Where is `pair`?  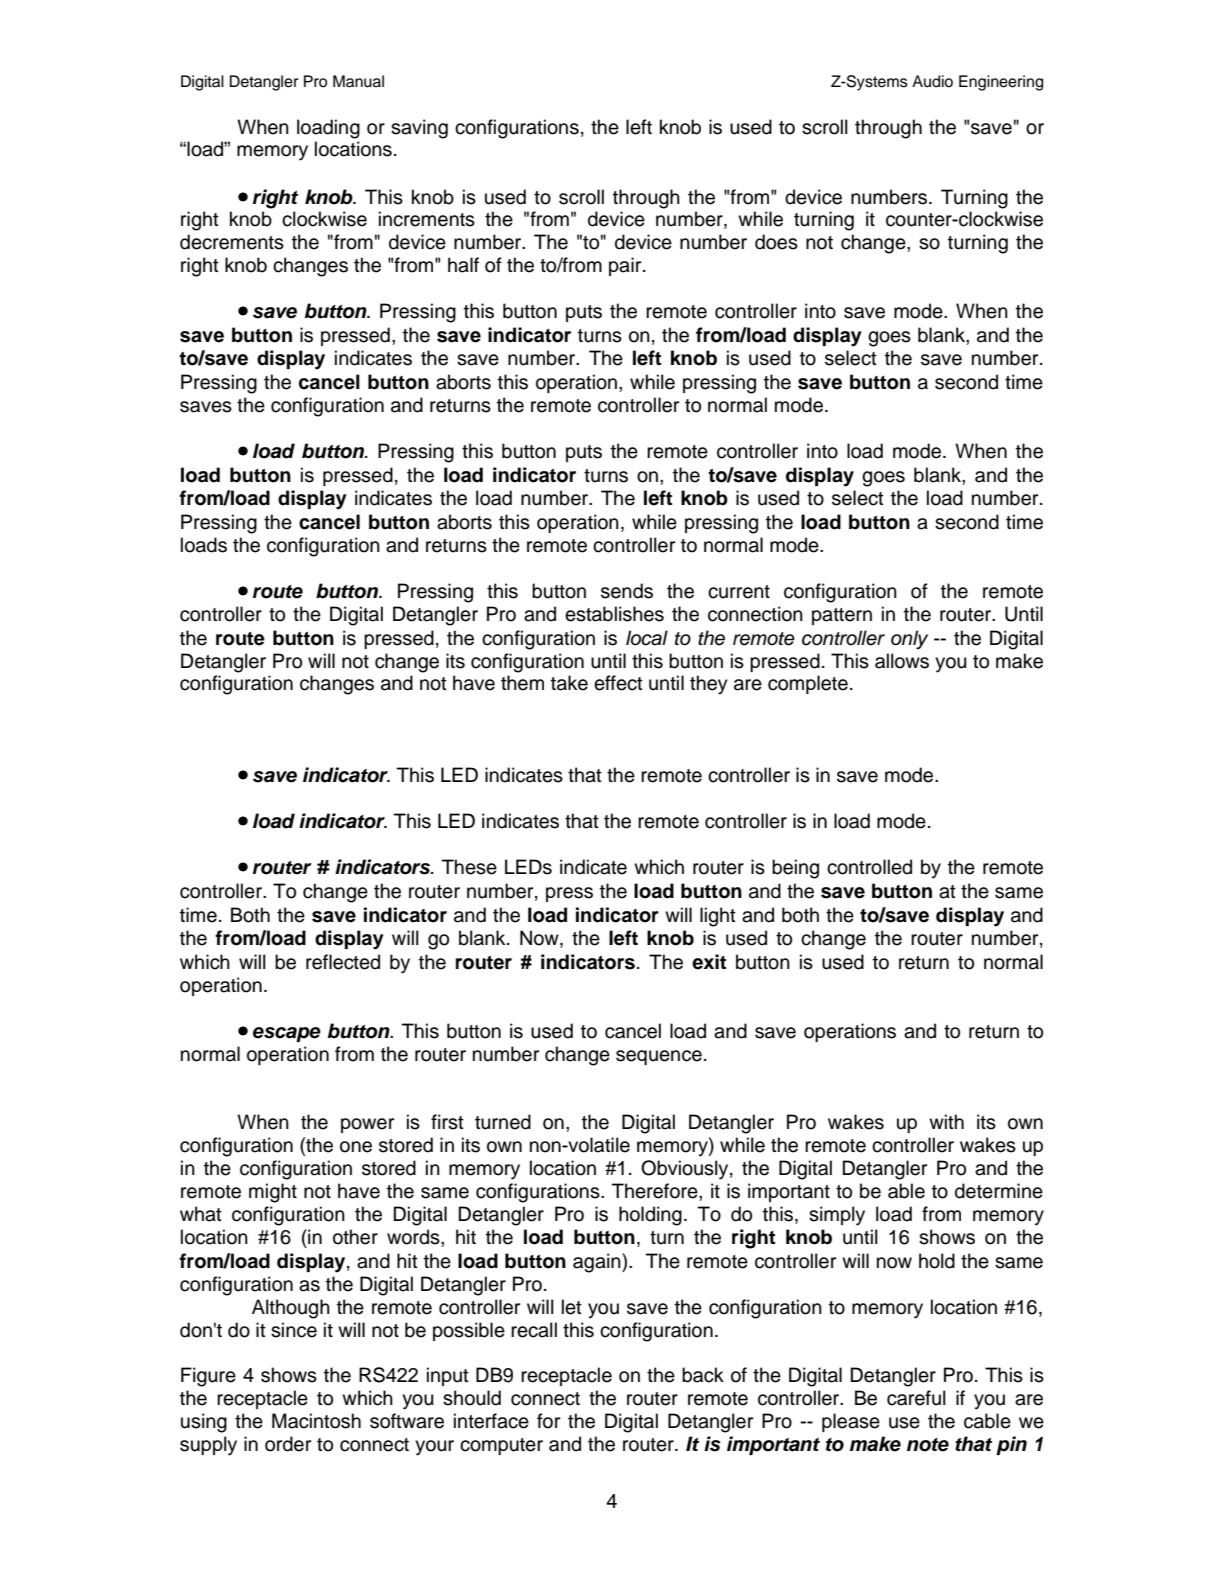 pair is located at coordinates (626, 266).
